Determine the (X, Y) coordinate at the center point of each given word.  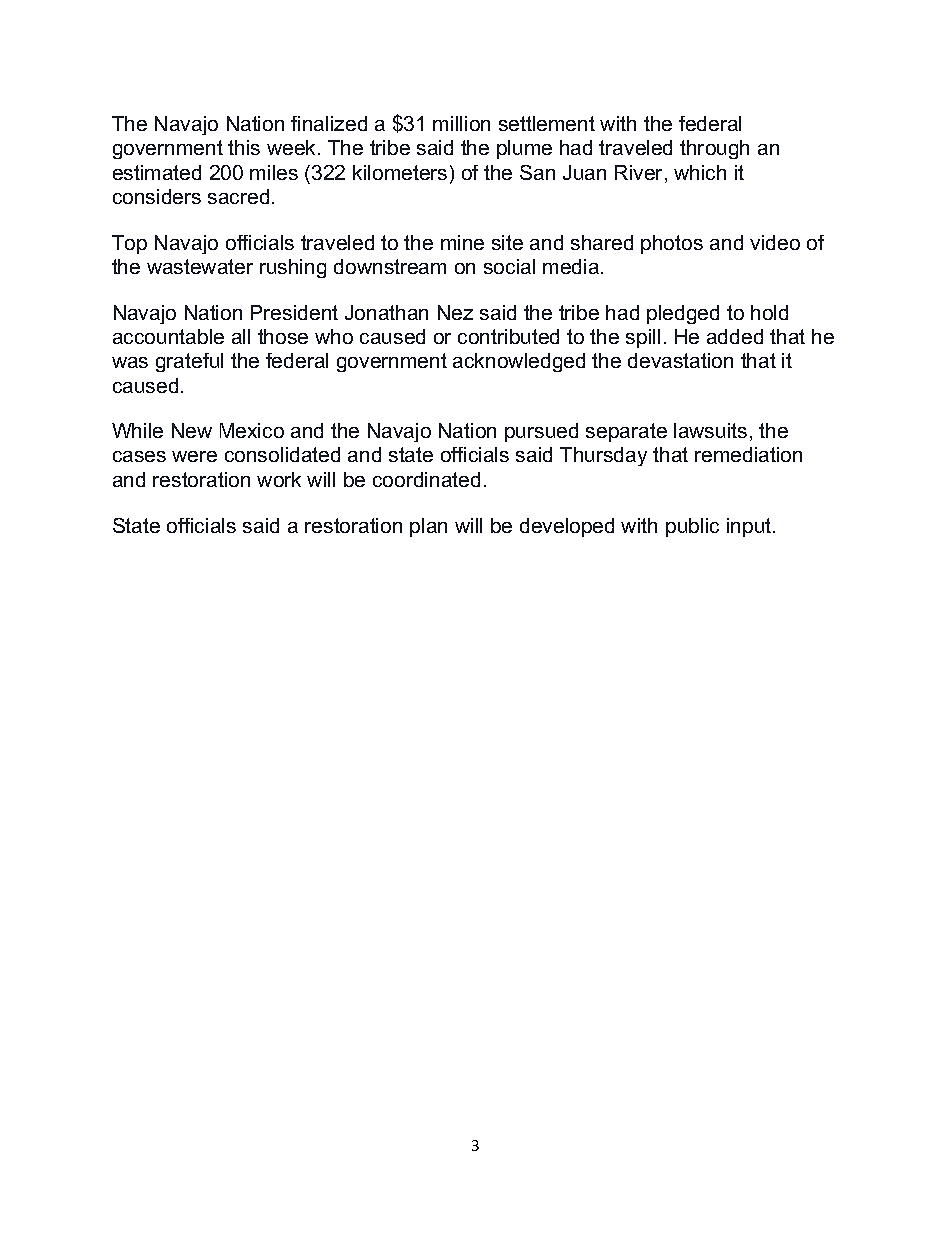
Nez (455, 312)
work (279, 479)
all (241, 336)
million (461, 123)
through (714, 149)
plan (428, 527)
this (244, 147)
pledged (683, 314)
